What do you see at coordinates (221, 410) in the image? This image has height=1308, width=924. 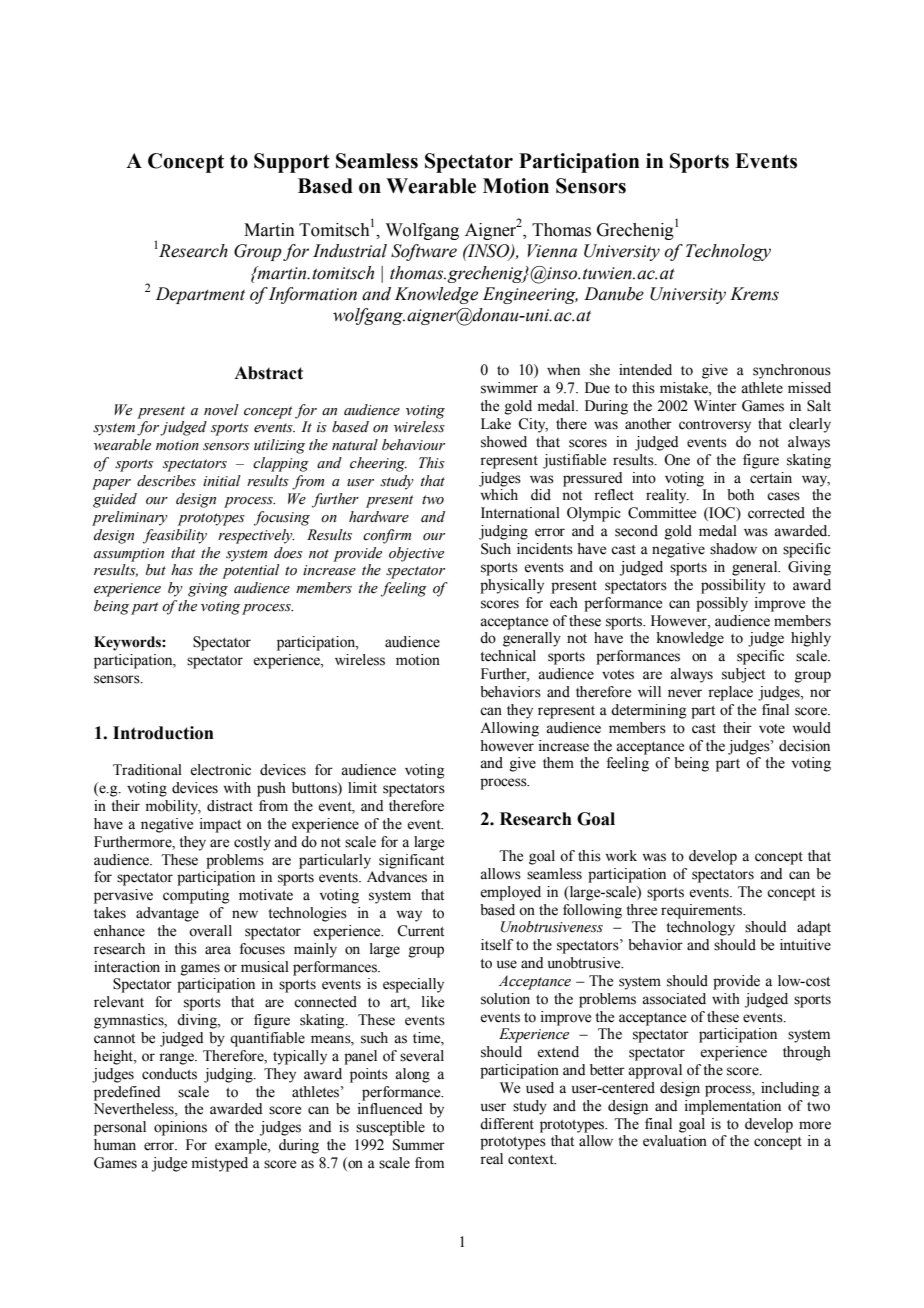 I see `novel` at bounding box center [221, 410].
